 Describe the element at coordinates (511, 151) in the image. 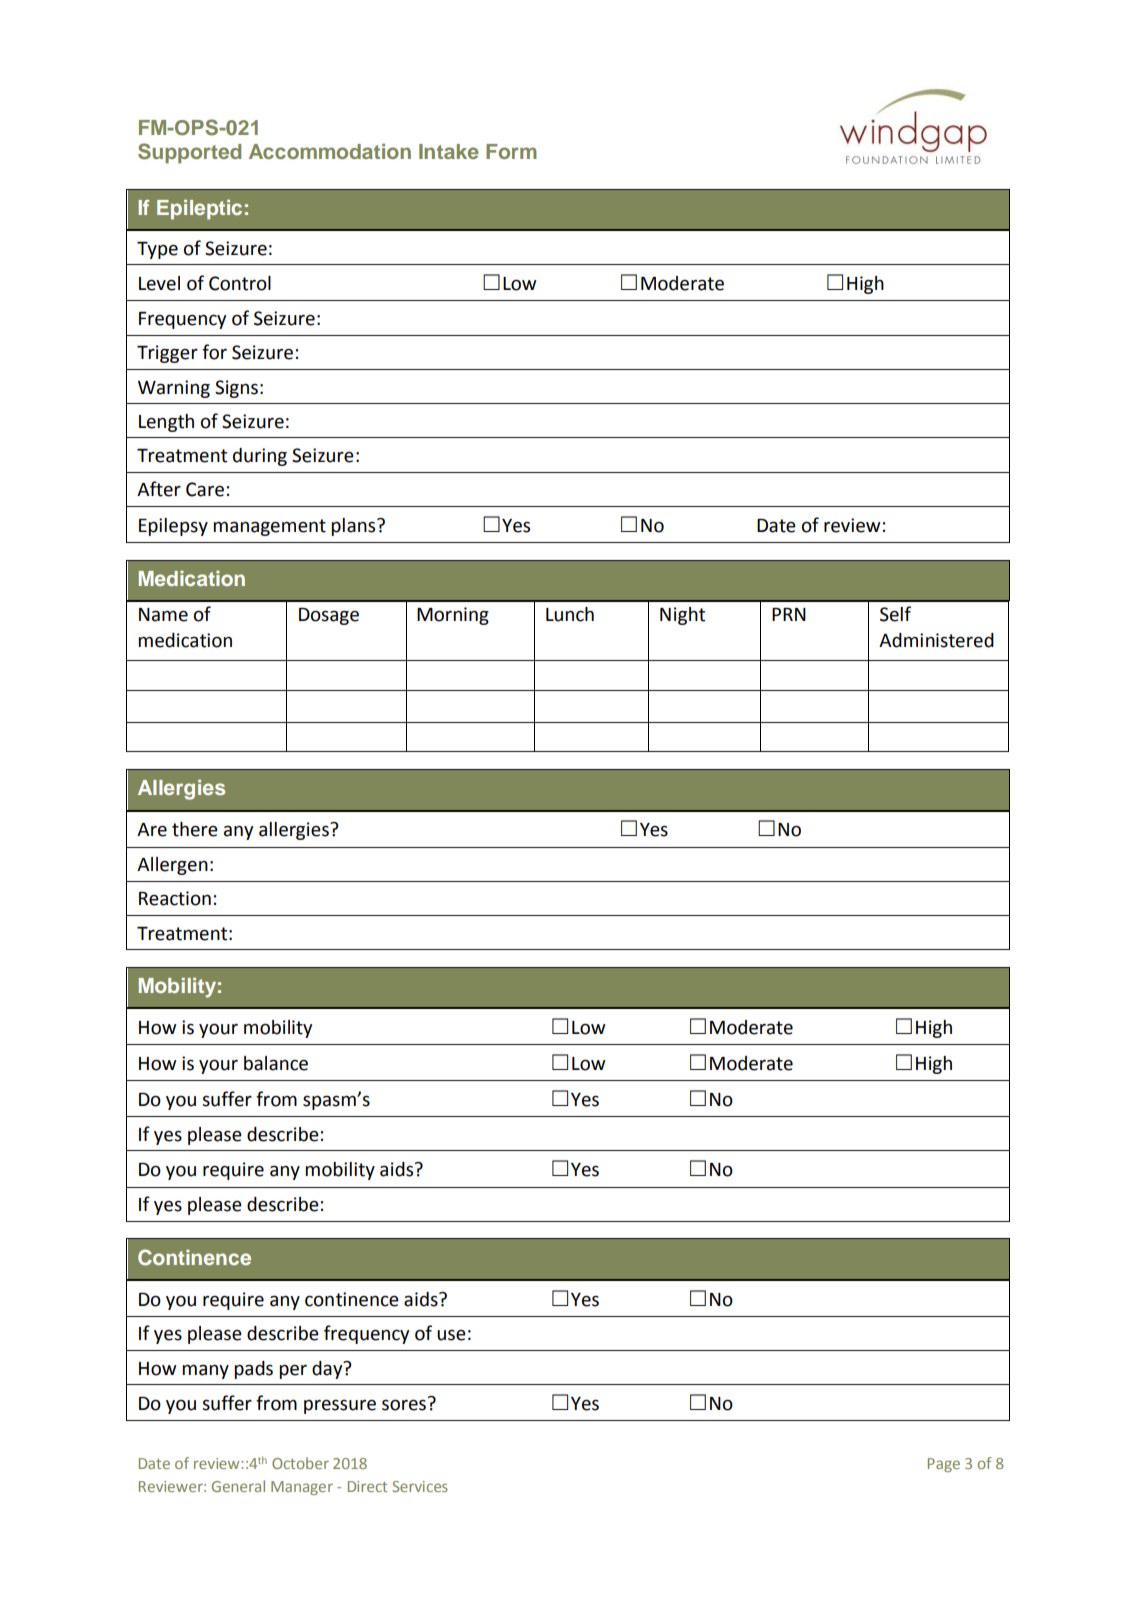

I see `Form` at that location.
